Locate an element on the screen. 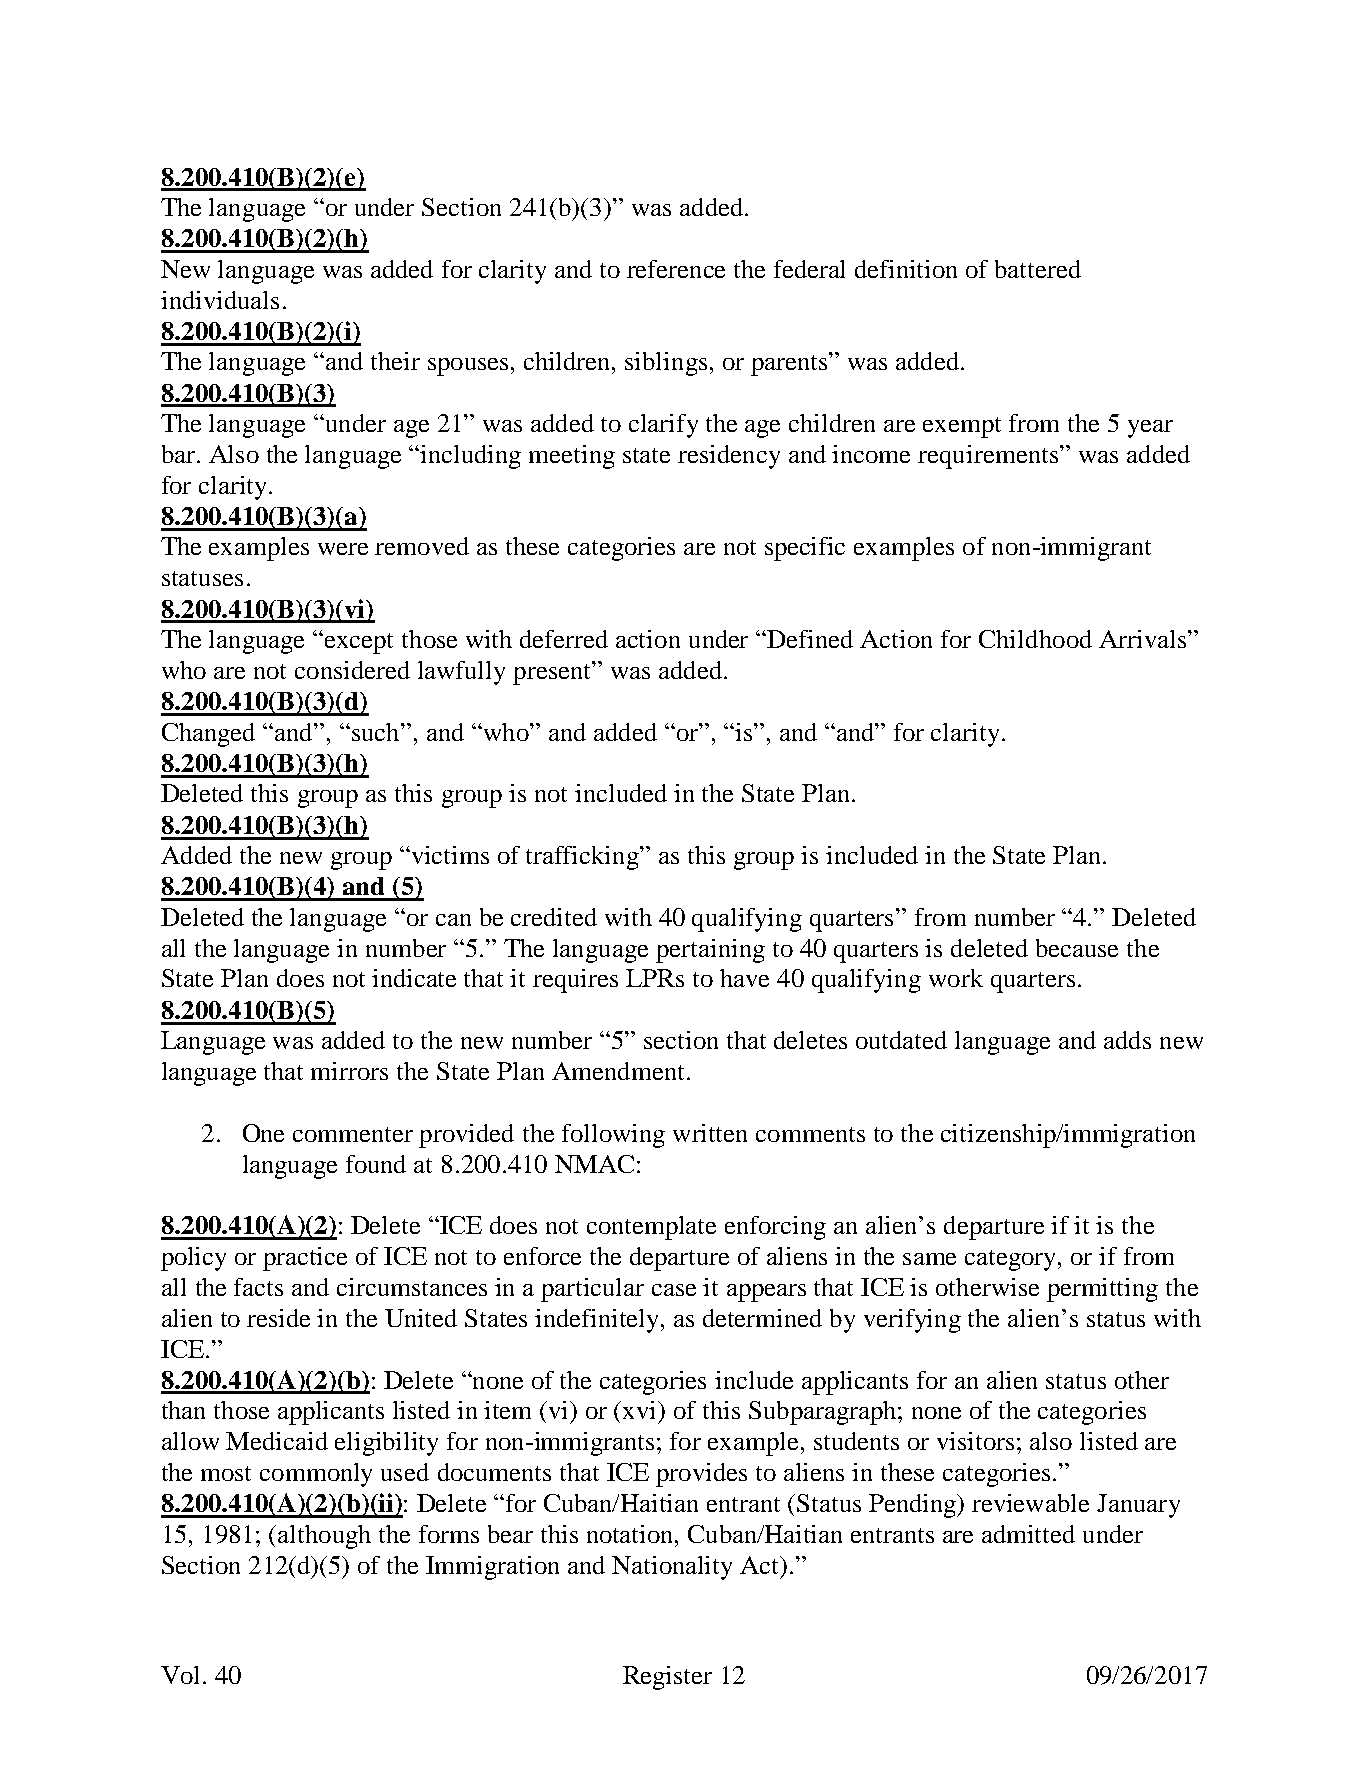 This screenshot has width=1369, height=1771. reference is located at coordinates (676, 269).
